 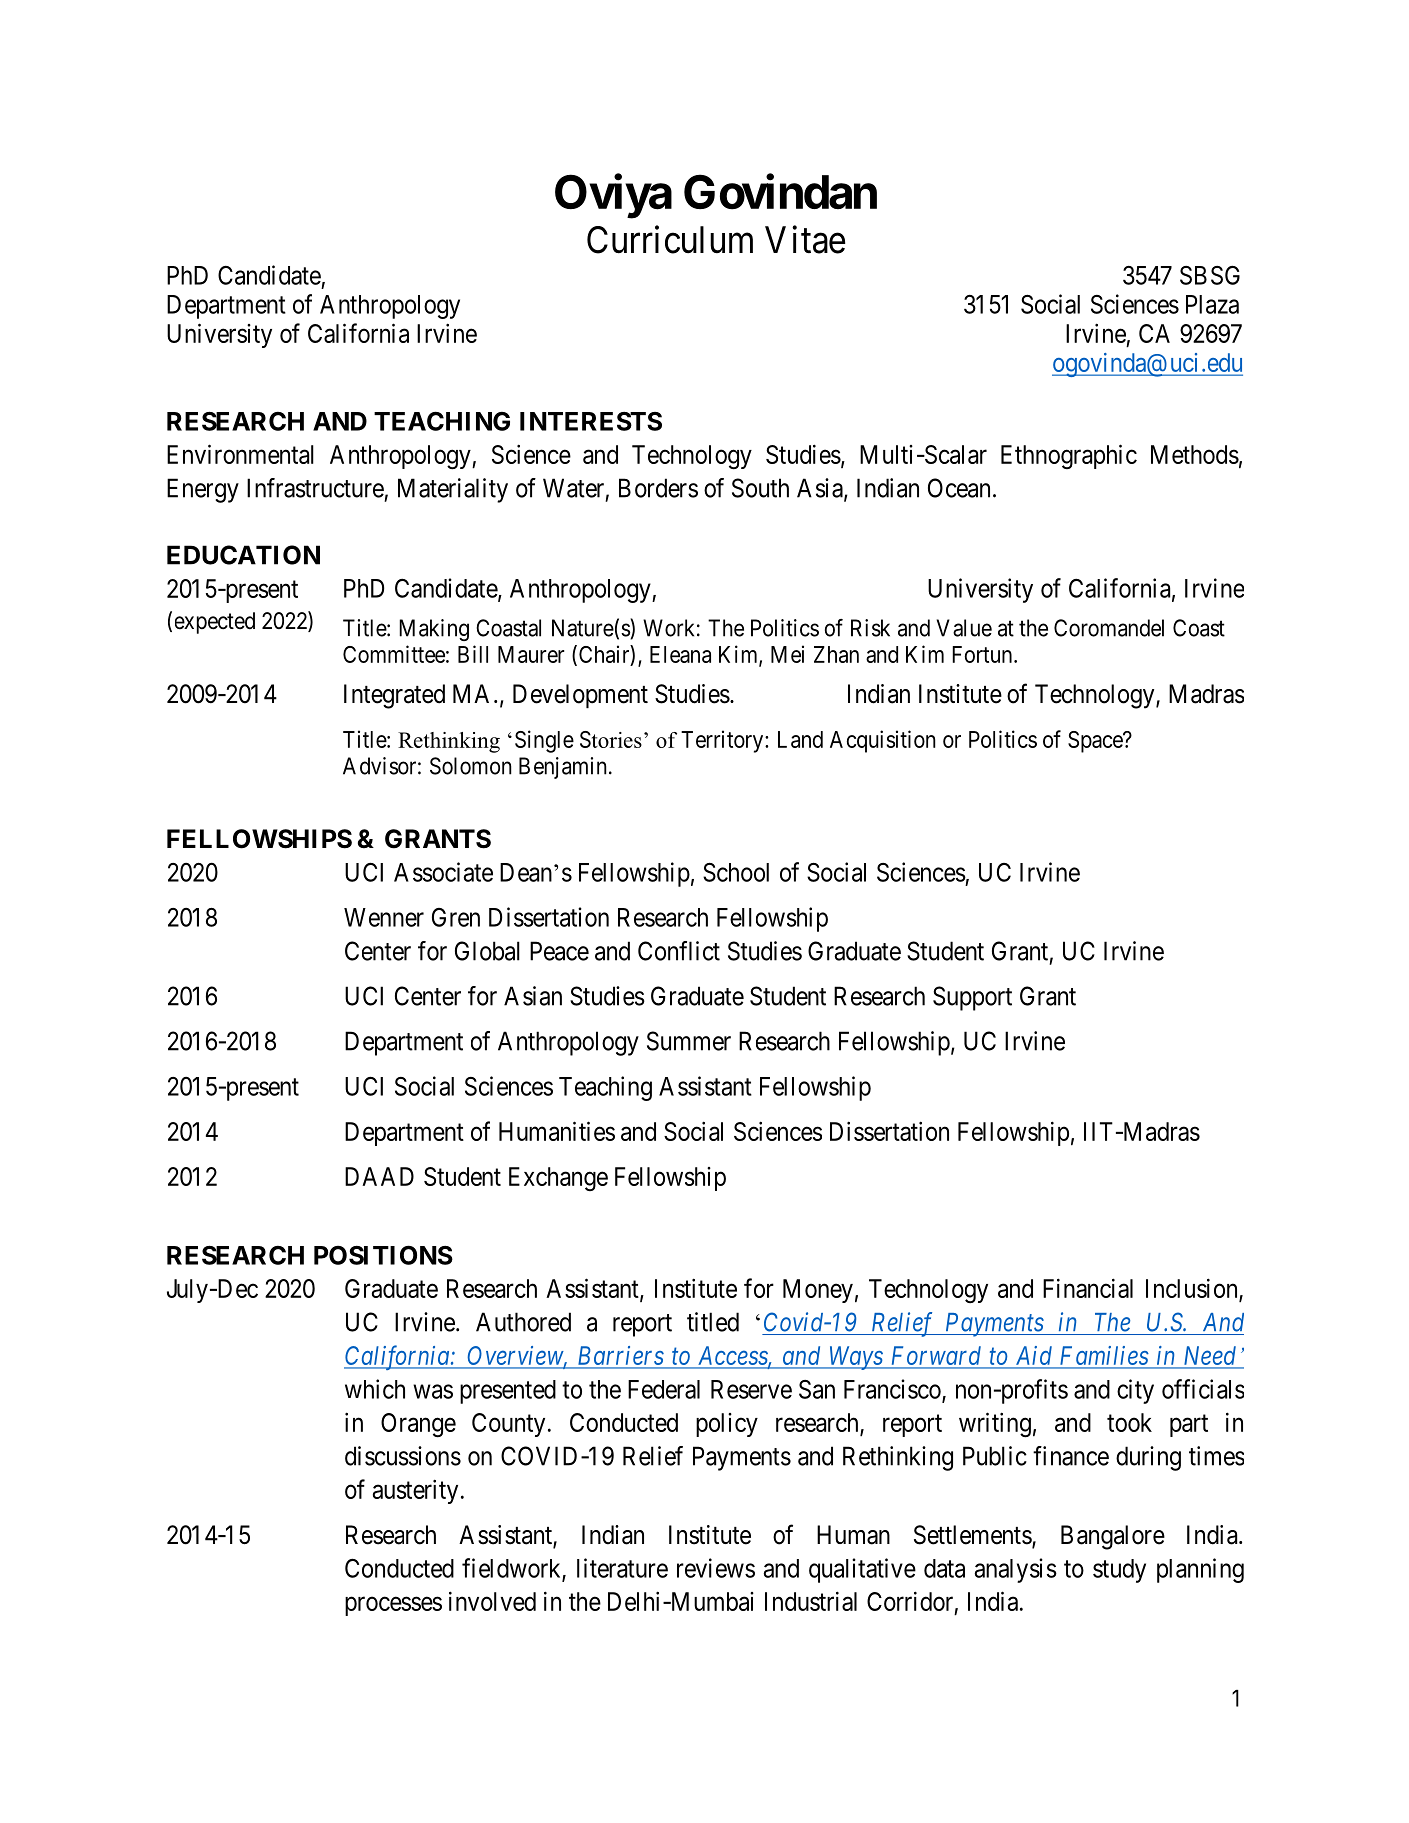 I want to click on Curriculum, so click(x=670, y=239).
